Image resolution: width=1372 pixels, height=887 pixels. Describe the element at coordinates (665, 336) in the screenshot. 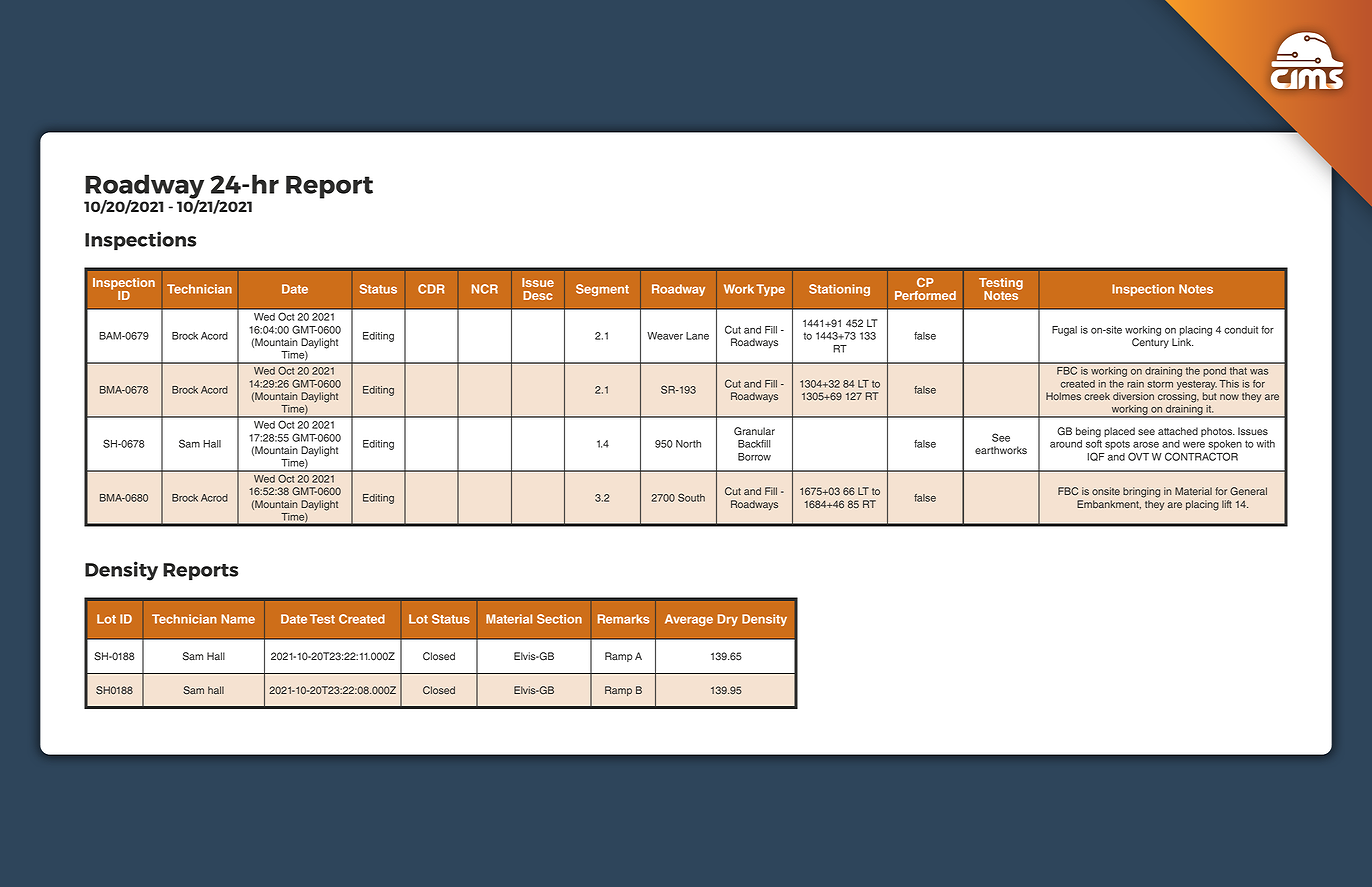

I see `Weaver` at that location.
